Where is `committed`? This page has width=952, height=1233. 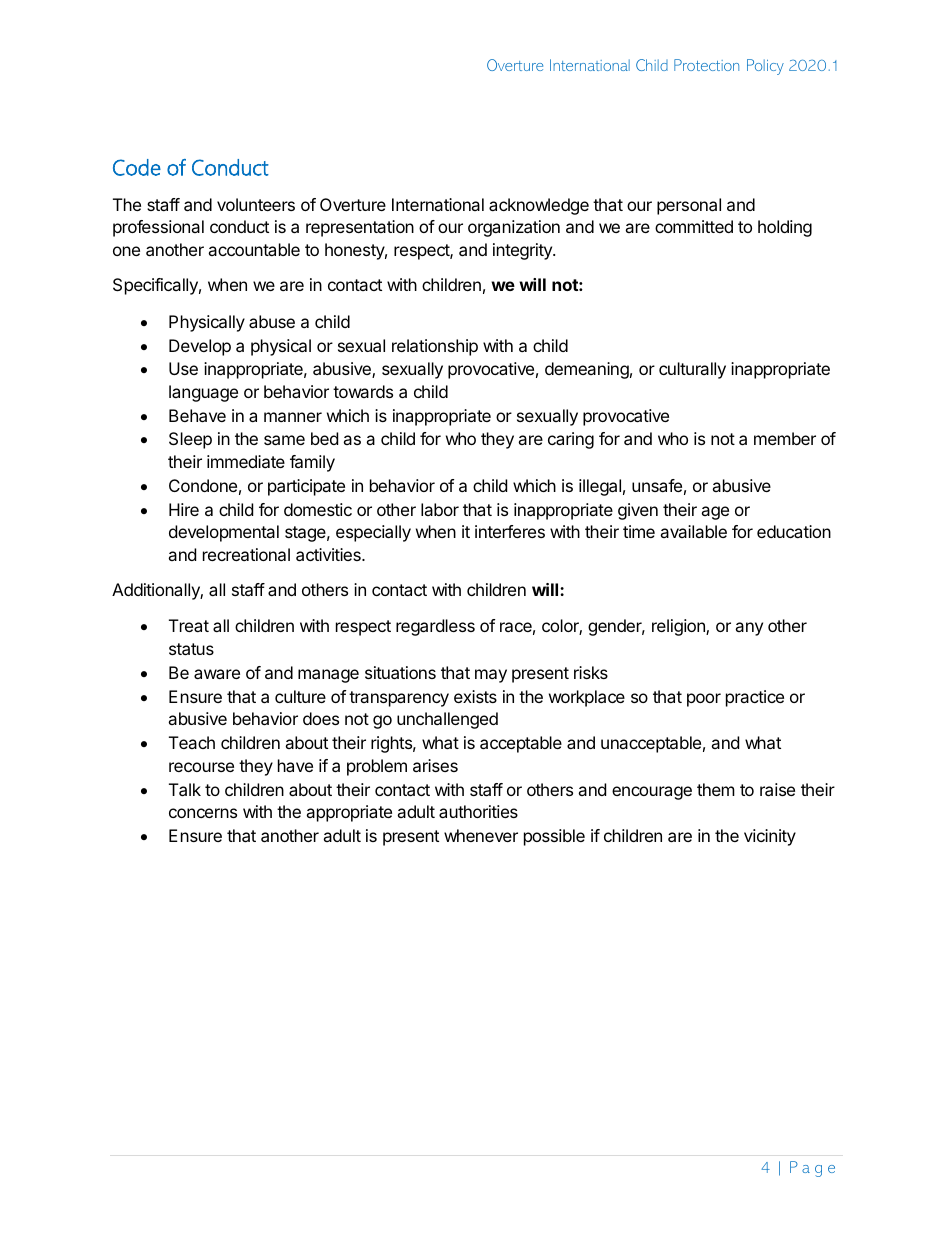 committed is located at coordinates (694, 226).
